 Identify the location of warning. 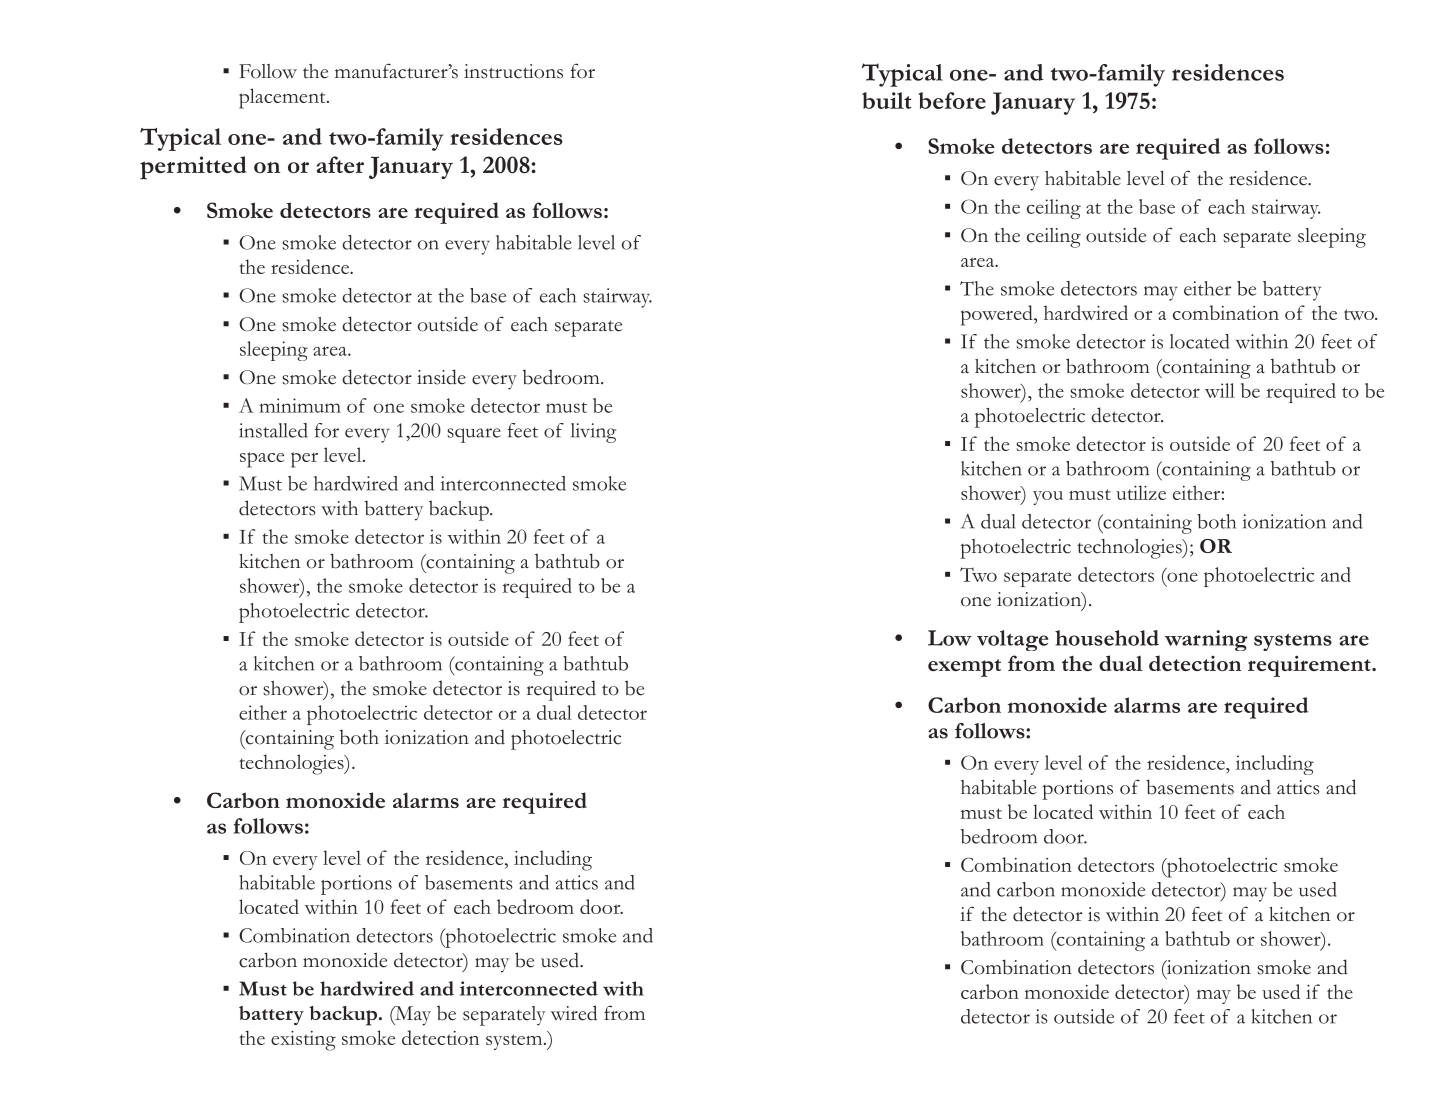
(1206, 640).
